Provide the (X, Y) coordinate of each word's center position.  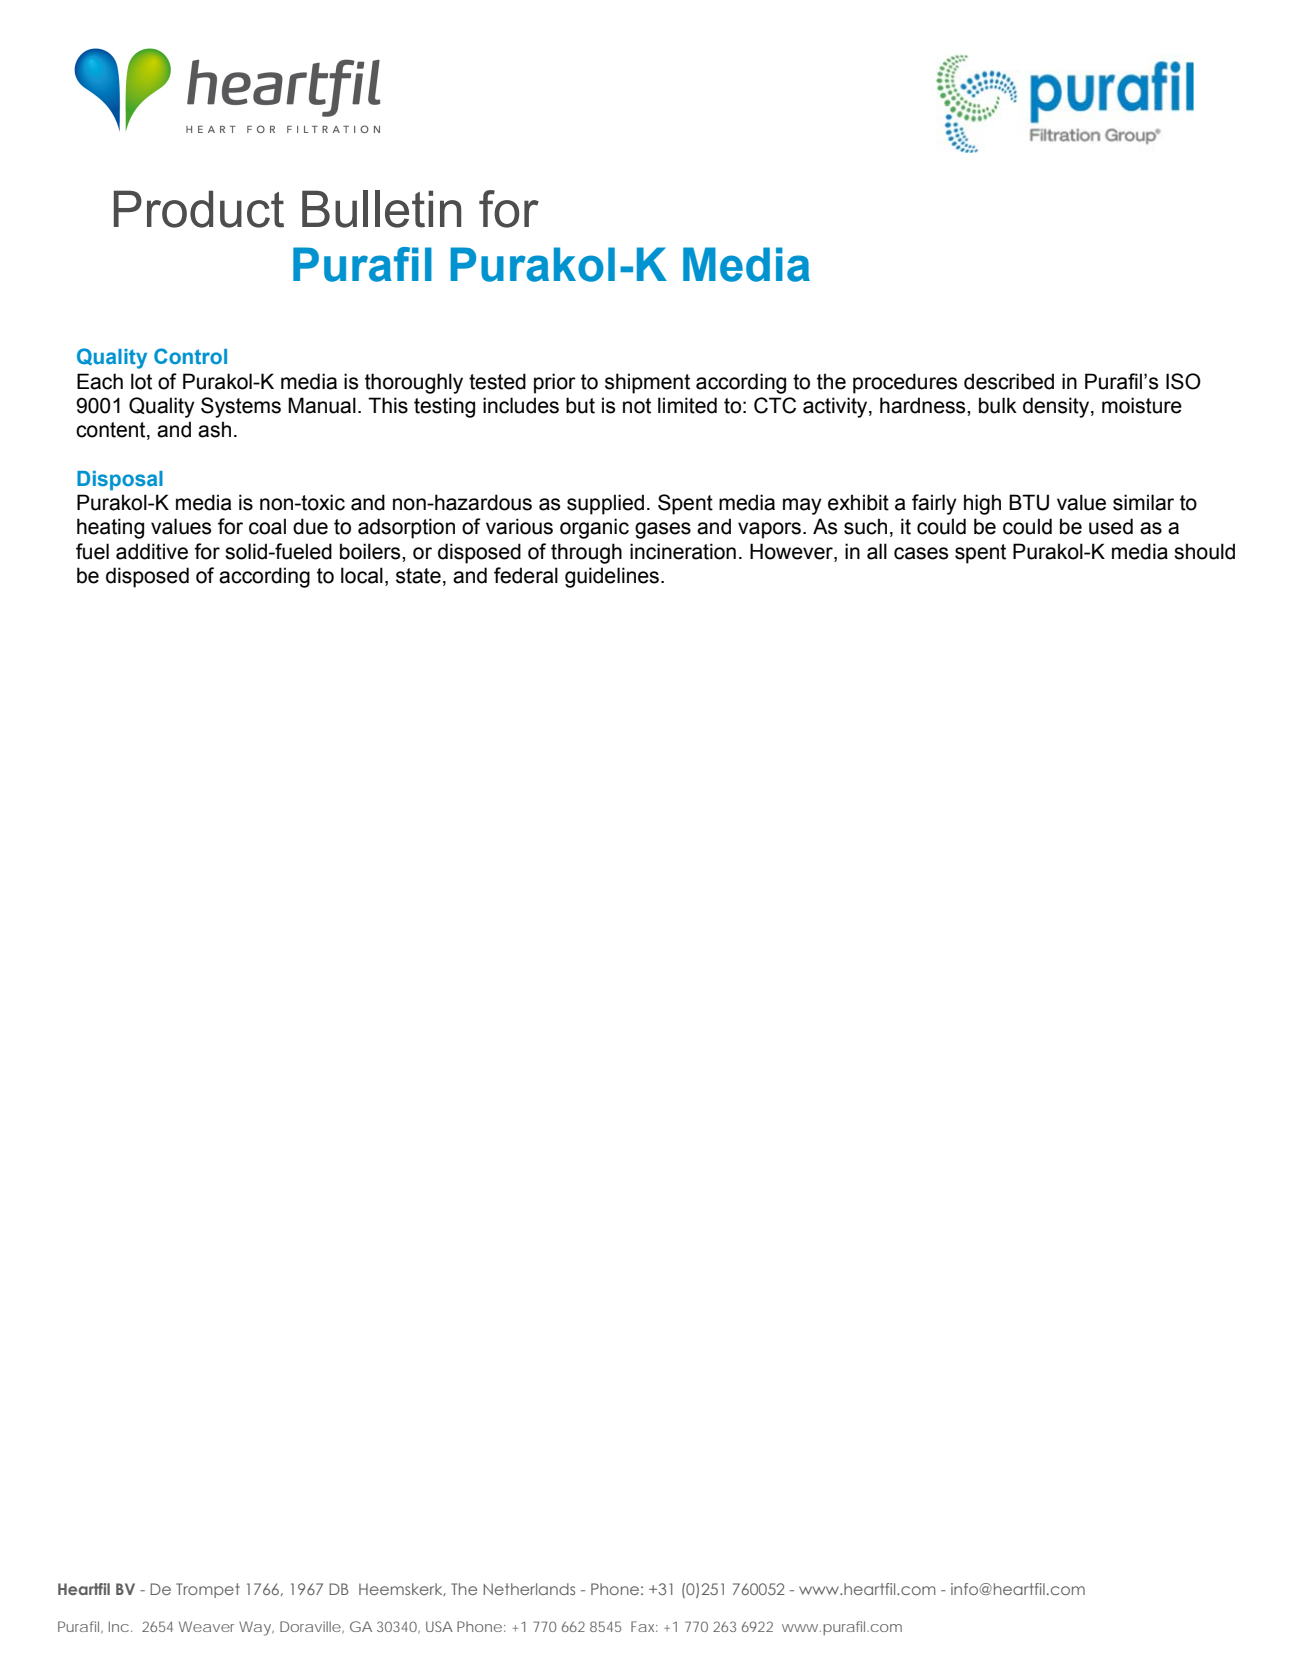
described (1009, 381)
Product (199, 209)
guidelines (612, 577)
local (362, 575)
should (1204, 551)
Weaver (206, 1626)
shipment (647, 383)
